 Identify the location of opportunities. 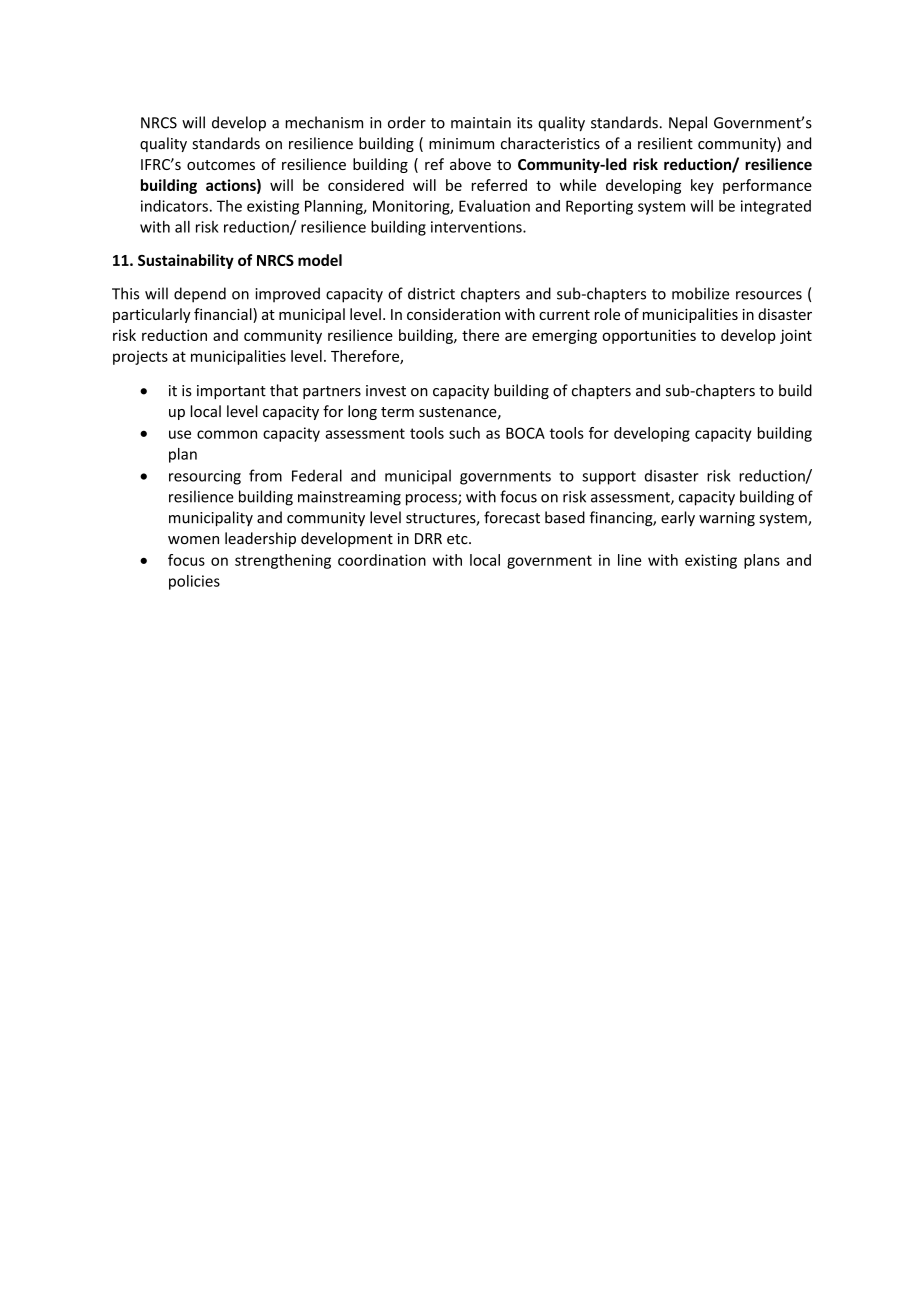
(649, 336).
